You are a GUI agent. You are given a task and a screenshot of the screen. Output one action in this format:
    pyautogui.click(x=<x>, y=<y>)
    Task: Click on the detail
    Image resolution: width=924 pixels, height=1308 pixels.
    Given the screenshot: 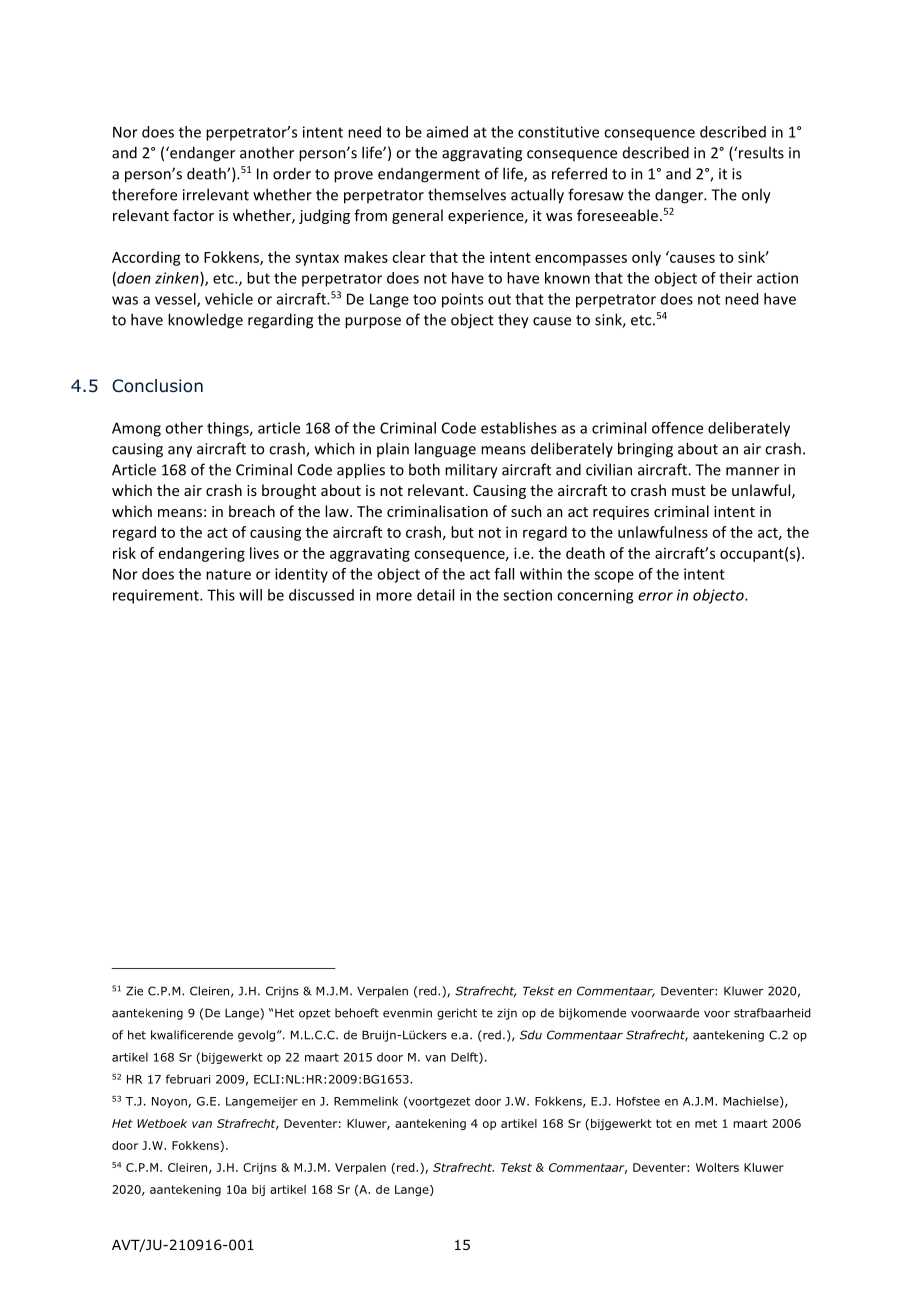 What is the action you would take?
    pyautogui.click(x=435, y=595)
